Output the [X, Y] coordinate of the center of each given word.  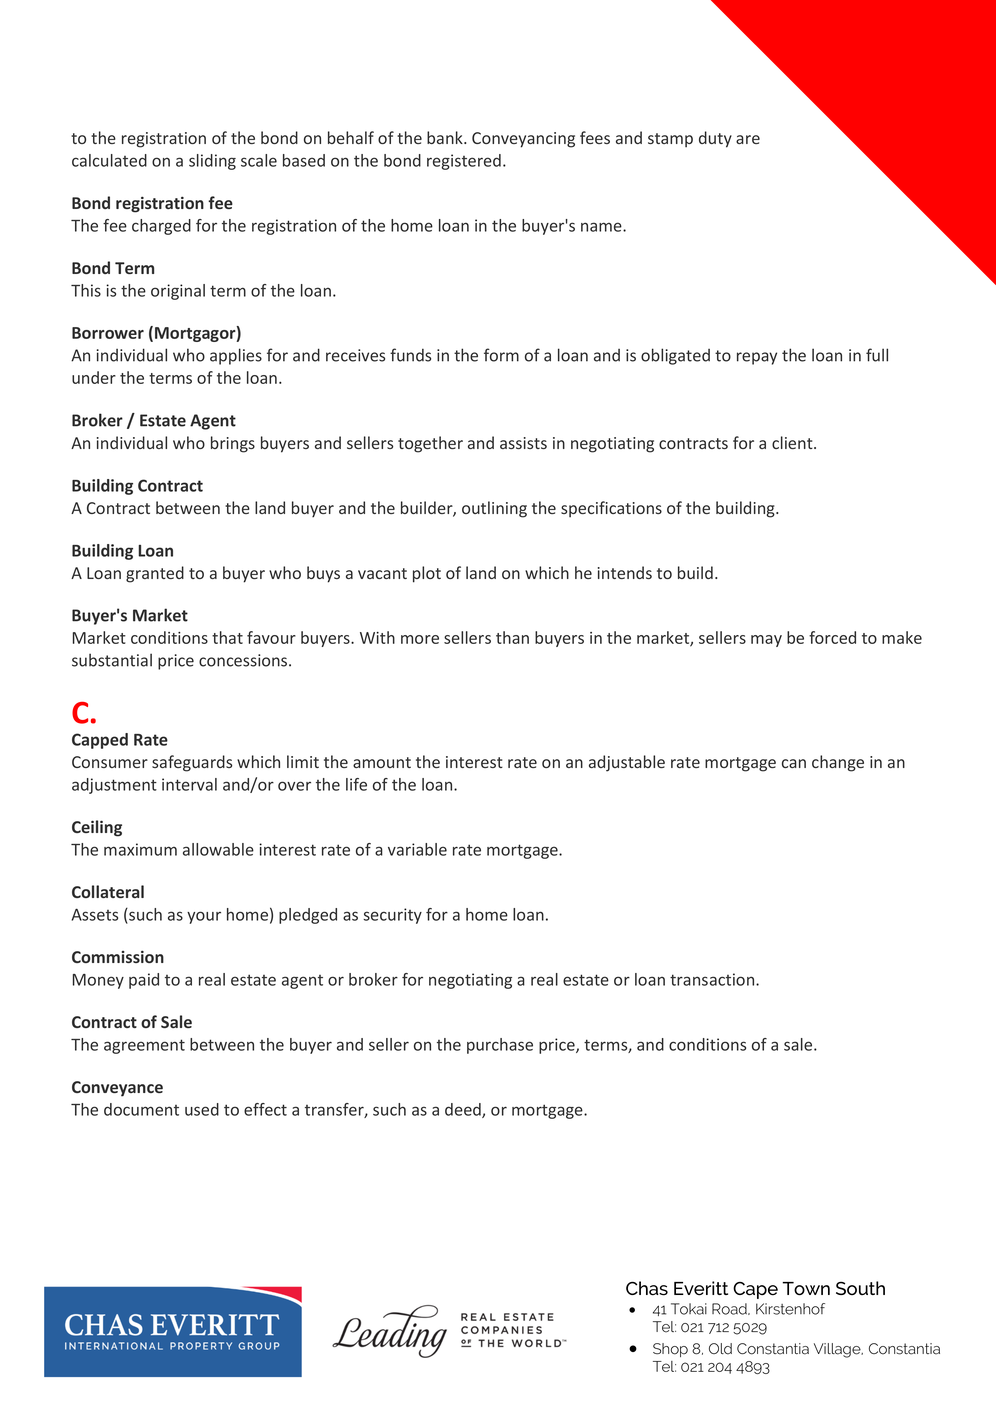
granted [155, 574]
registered [464, 162]
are [748, 139]
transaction [713, 979]
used [202, 1109]
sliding [212, 162]
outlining [494, 509]
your [204, 917]
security [392, 916]
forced [832, 637]
